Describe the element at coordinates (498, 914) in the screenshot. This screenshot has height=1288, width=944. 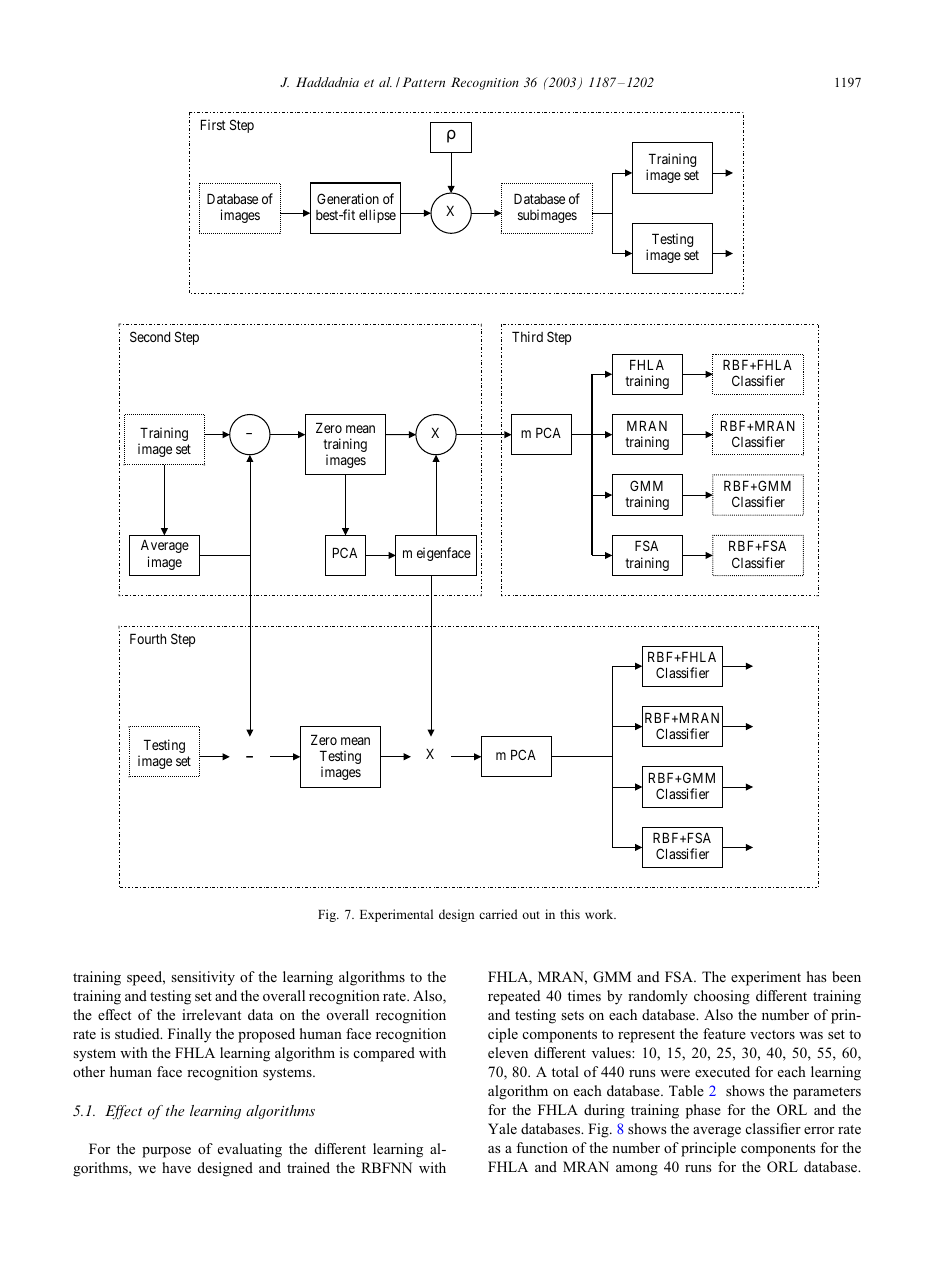
I see `carried` at that location.
